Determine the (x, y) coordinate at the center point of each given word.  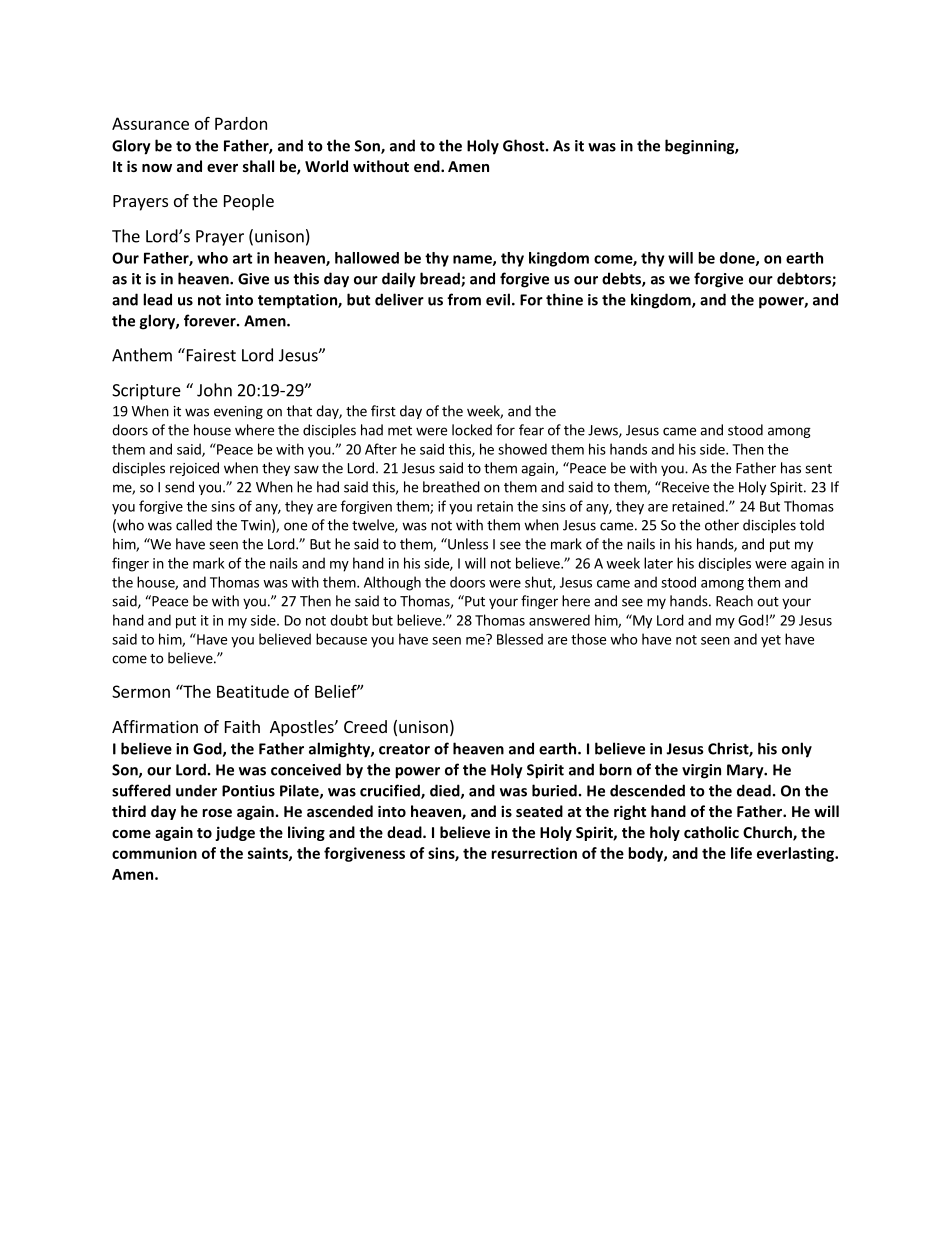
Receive (684, 487)
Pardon (241, 123)
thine (564, 299)
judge (235, 833)
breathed (451, 487)
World (326, 166)
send (179, 487)
